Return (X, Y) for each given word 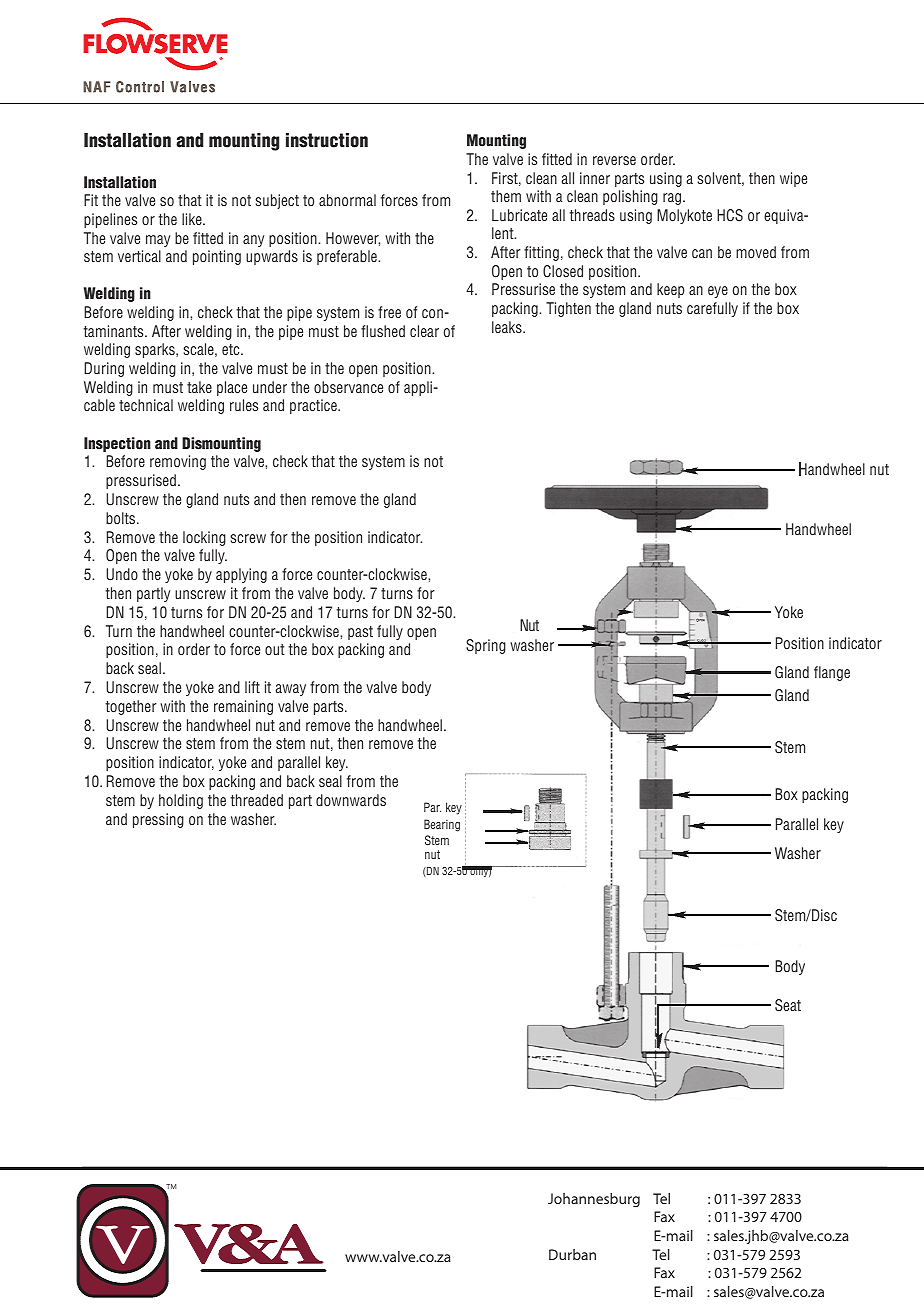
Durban (572, 1254)
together (131, 707)
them (506, 196)
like (193, 219)
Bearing (442, 825)
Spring (486, 646)
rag (673, 199)
